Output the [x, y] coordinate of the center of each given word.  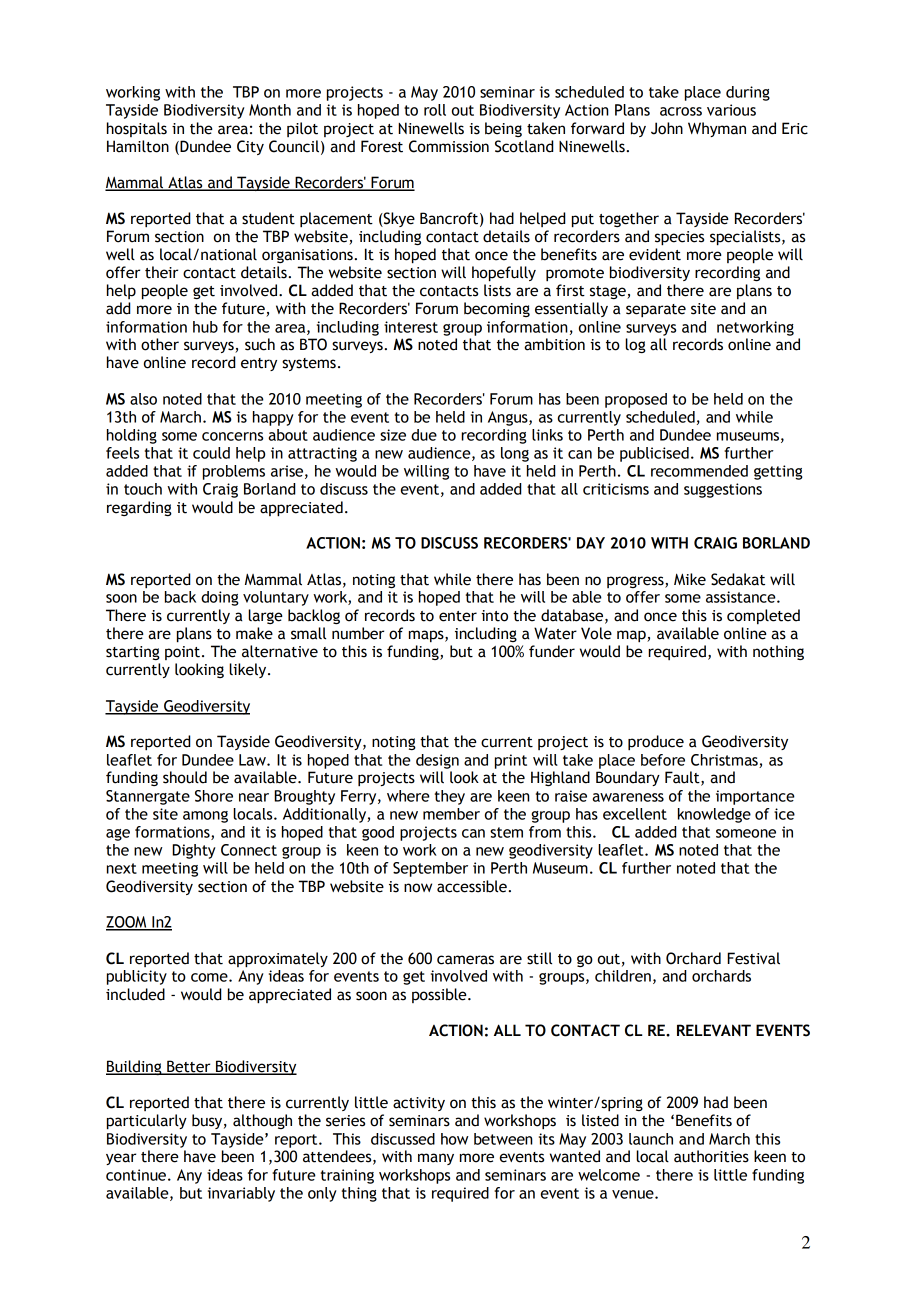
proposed [636, 400]
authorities [711, 1156]
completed [763, 616]
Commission [449, 146]
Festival [753, 958]
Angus [509, 418]
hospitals [137, 129]
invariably [241, 1194]
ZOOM [127, 923]
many [436, 1159]
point [182, 653]
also [143, 399]
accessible [473, 886]
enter [458, 616]
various [731, 110]
